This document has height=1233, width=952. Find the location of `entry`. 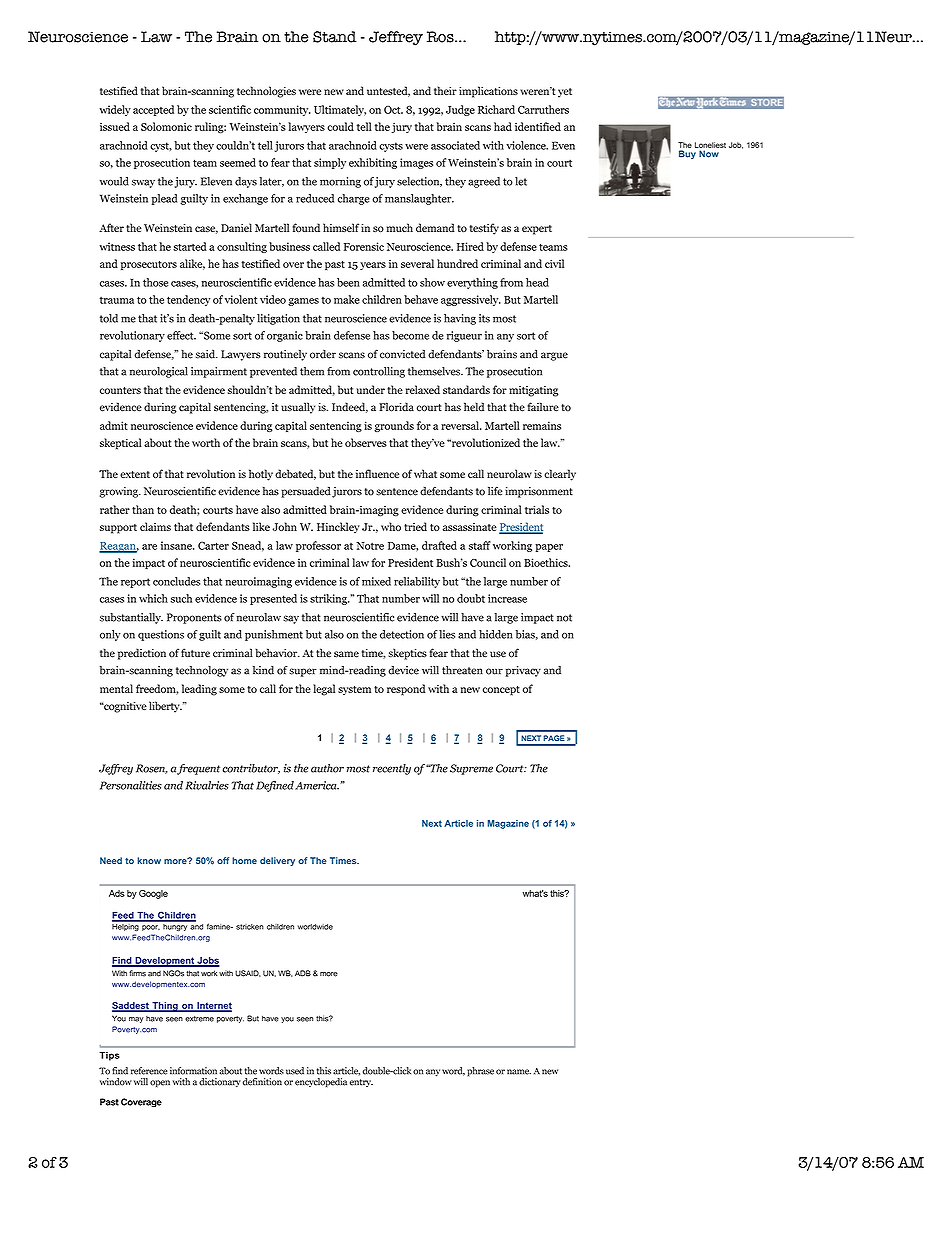

entry is located at coordinates (361, 1083).
